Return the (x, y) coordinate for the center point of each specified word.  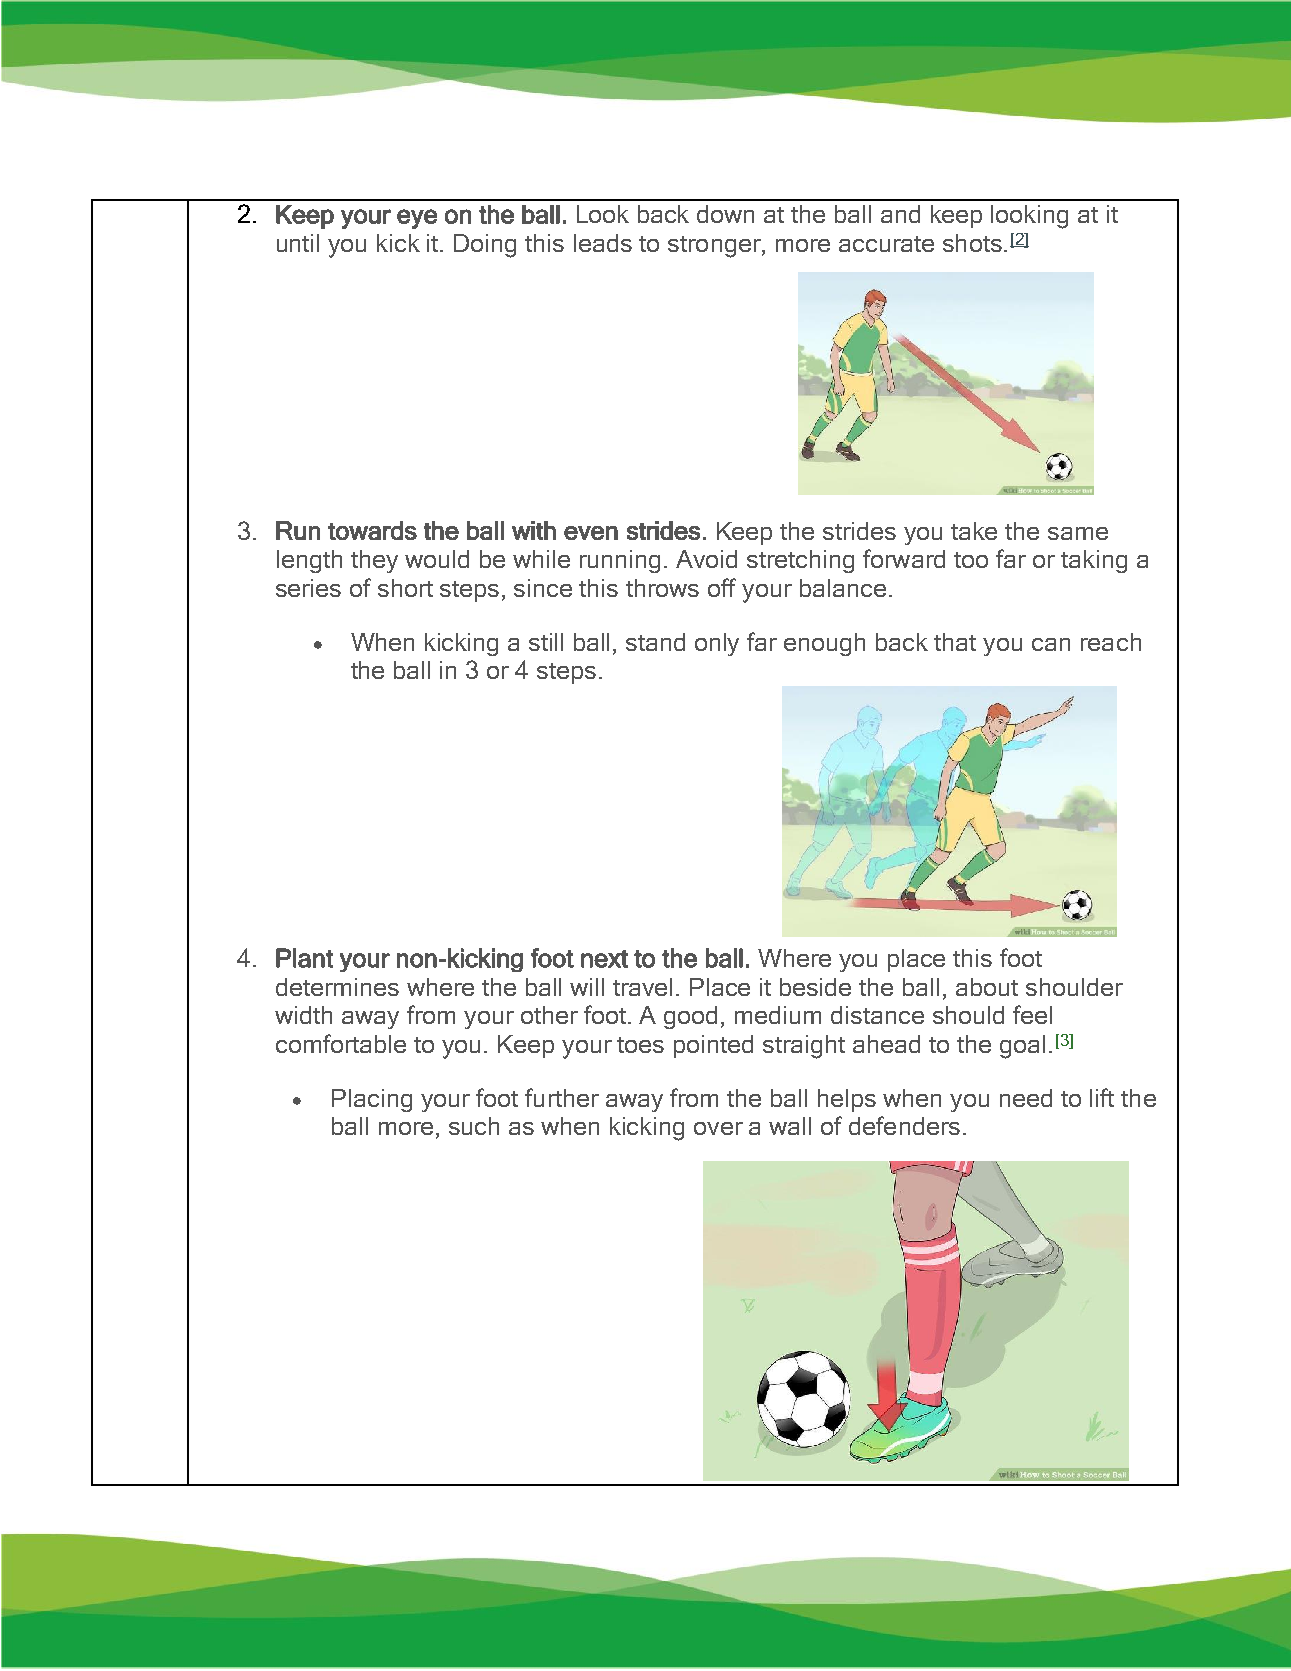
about (987, 987)
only (717, 644)
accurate (886, 244)
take (974, 531)
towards (372, 530)
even (591, 533)
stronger (715, 247)
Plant (304, 958)
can (1051, 644)
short (405, 588)
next (604, 959)
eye (417, 219)
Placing (372, 1100)
